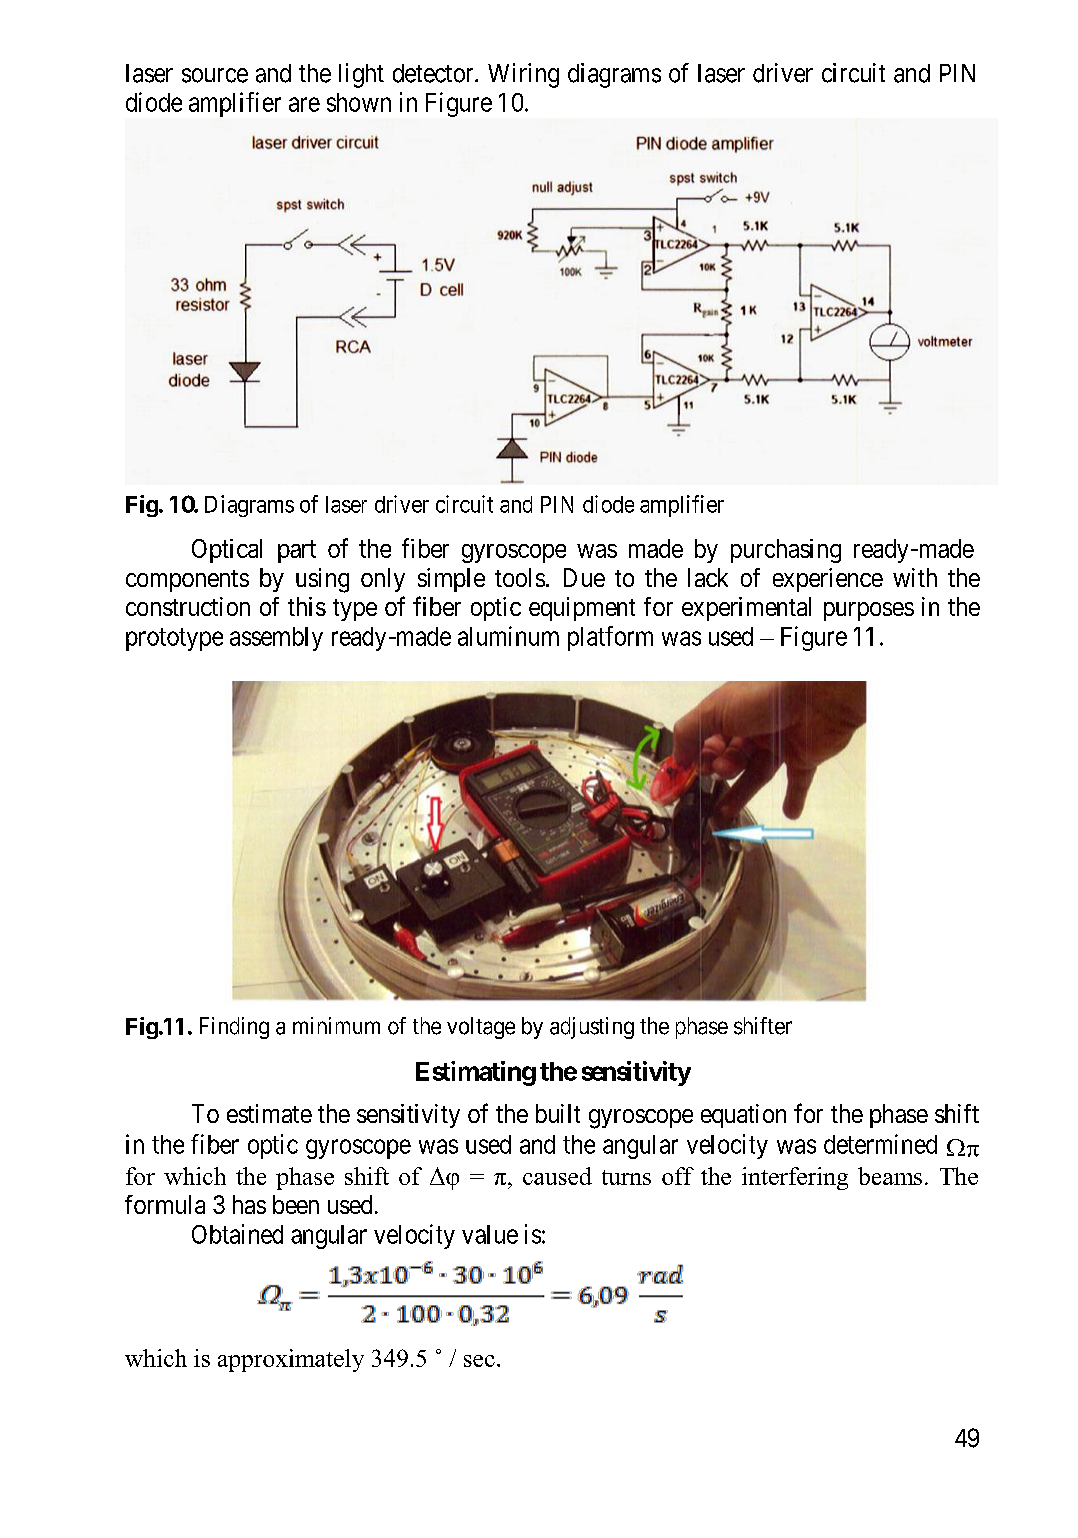 The height and width of the screenshot is (1538, 1078). I want to click on approximately, so click(291, 1360).
